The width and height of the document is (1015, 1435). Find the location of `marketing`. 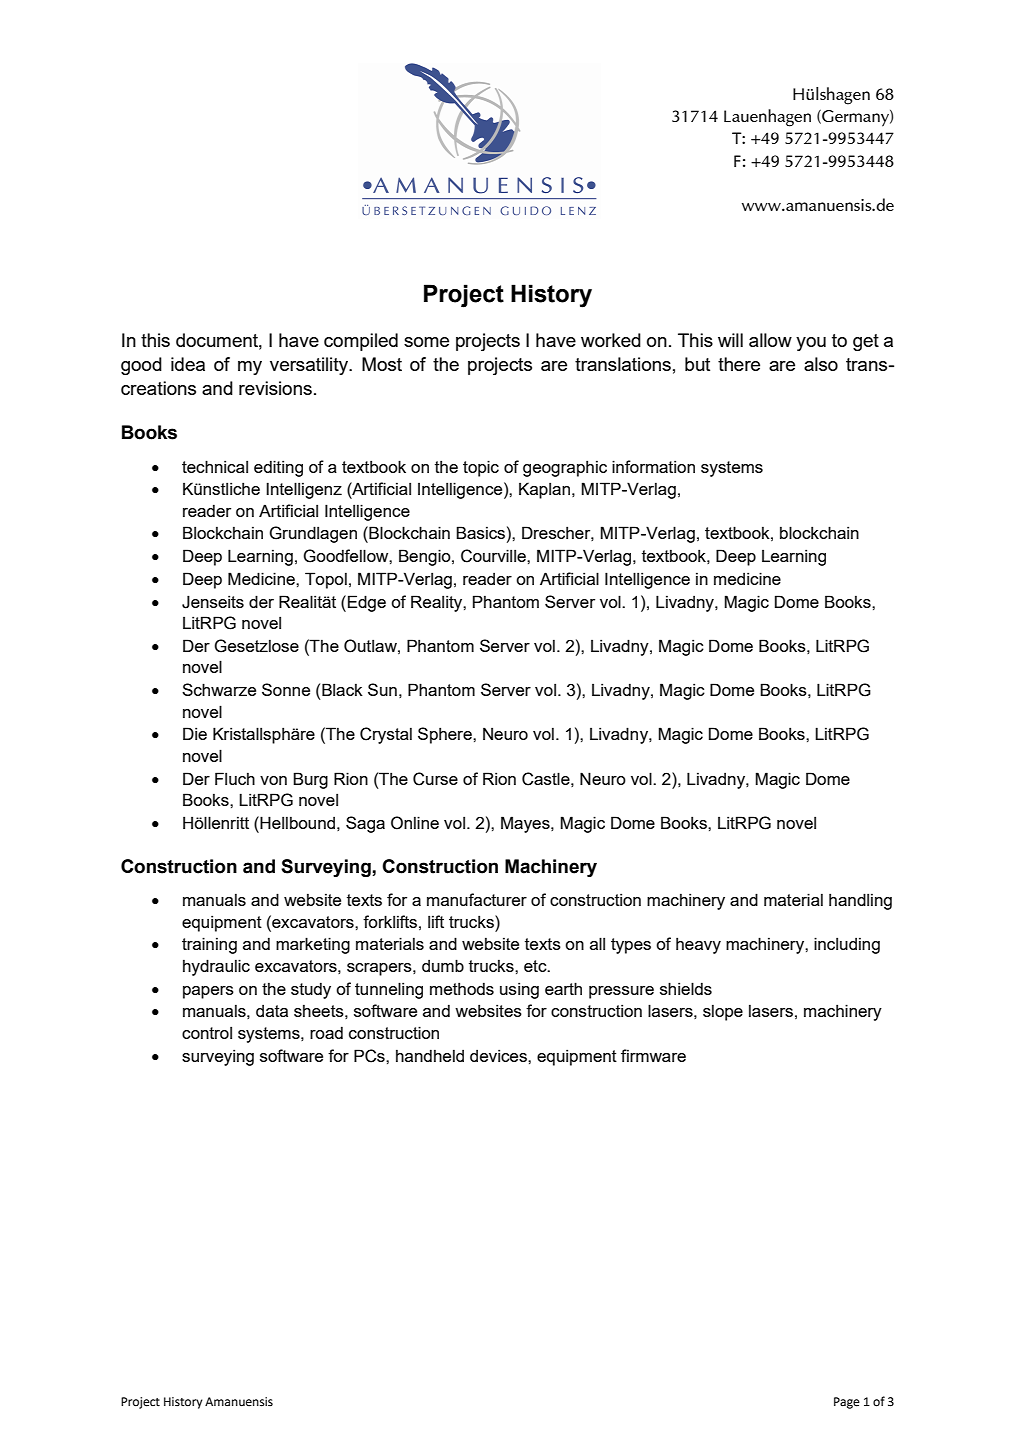

marketing is located at coordinates (313, 945).
